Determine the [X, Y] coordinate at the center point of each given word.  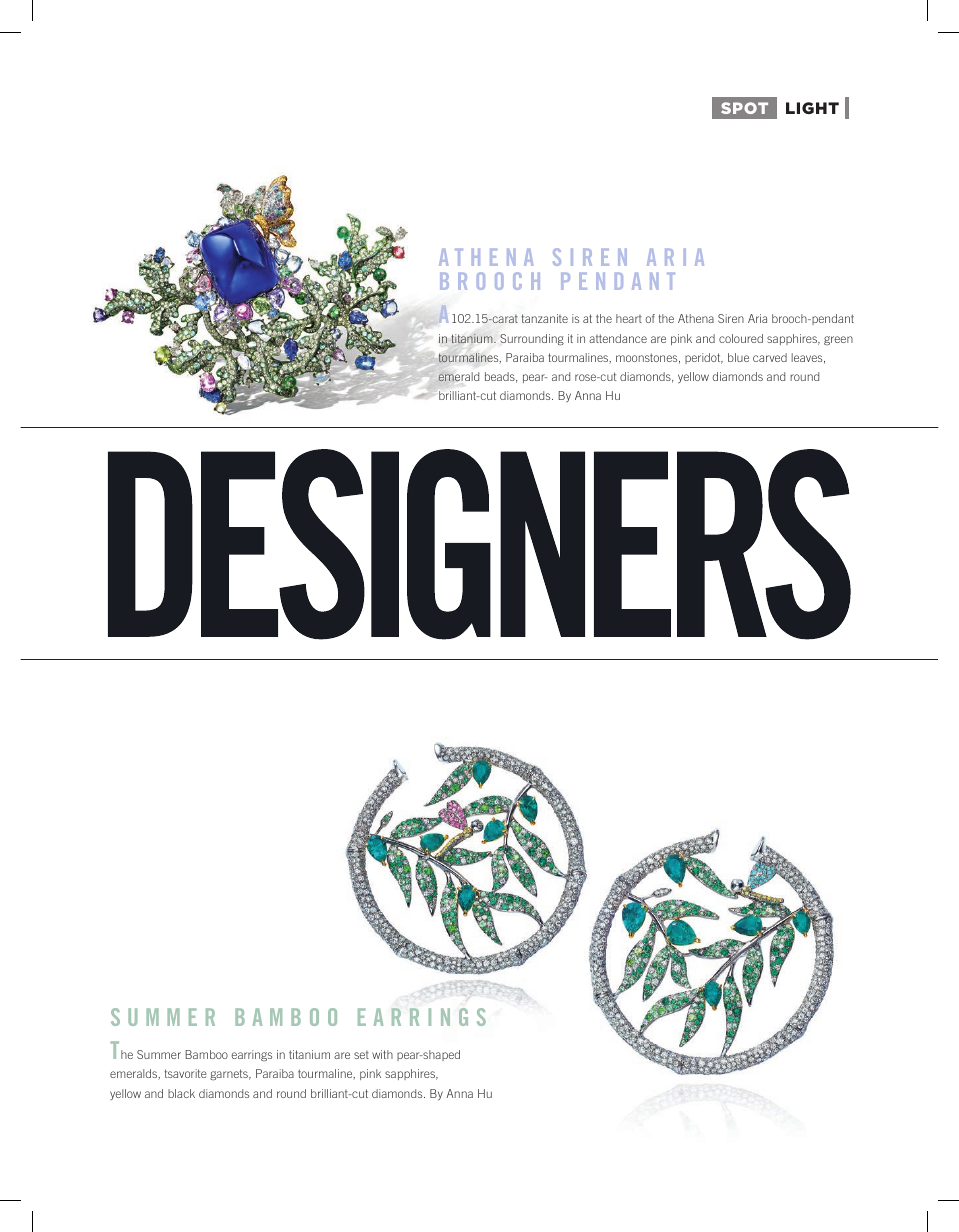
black [181, 1093]
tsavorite [185, 1073]
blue [738, 357]
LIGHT [812, 108]
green [838, 340]
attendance [618, 338]
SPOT [744, 108]
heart [629, 318]
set [361, 1055]
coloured [741, 338]
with [382, 1054]
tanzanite [544, 318]
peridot [704, 358]
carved [770, 357]
